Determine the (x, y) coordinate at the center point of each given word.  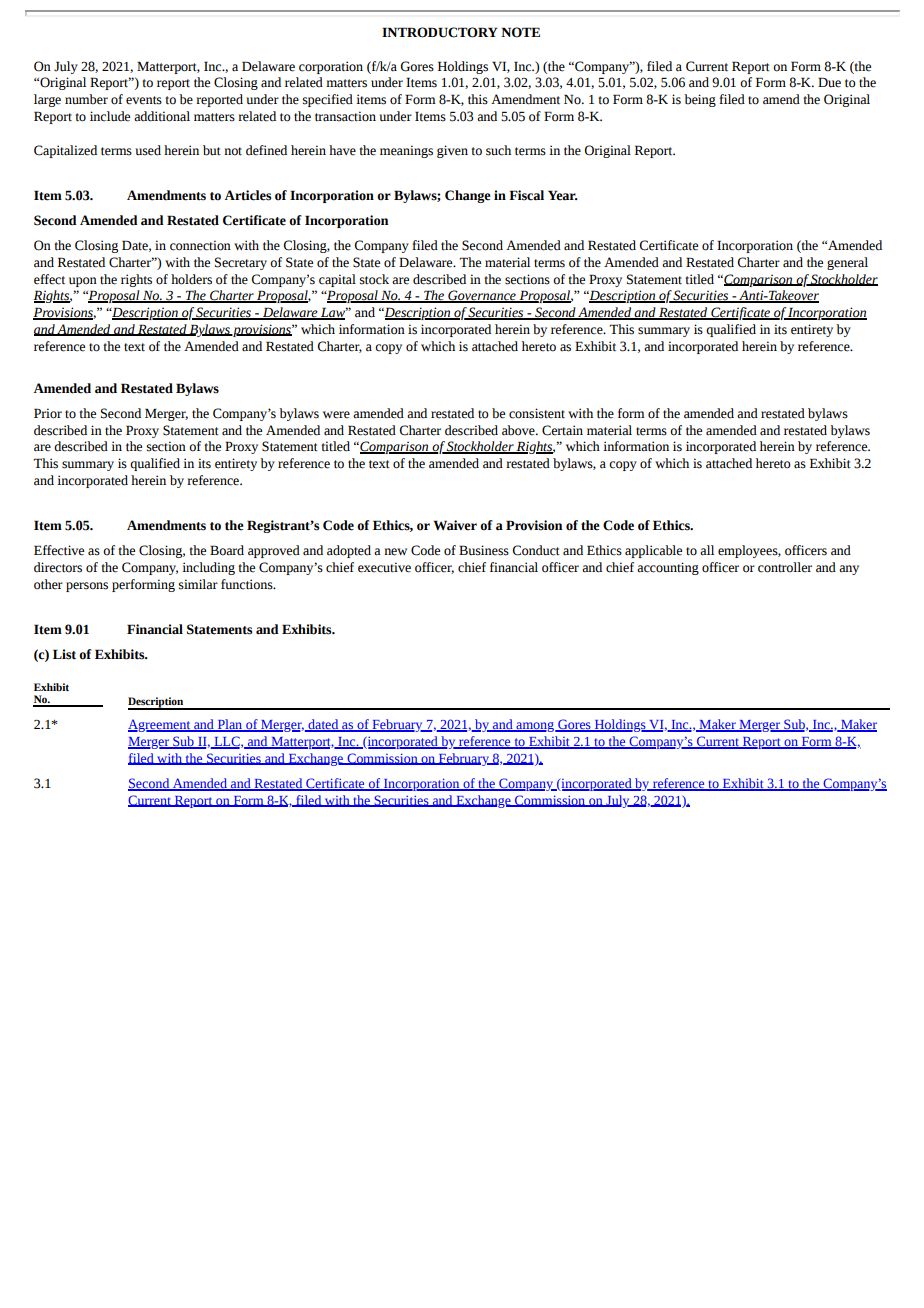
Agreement (160, 725)
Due (829, 82)
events (144, 100)
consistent (537, 413)
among (535, 727)
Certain (562, 430)
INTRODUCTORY (440, 32)
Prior (48, 413)
